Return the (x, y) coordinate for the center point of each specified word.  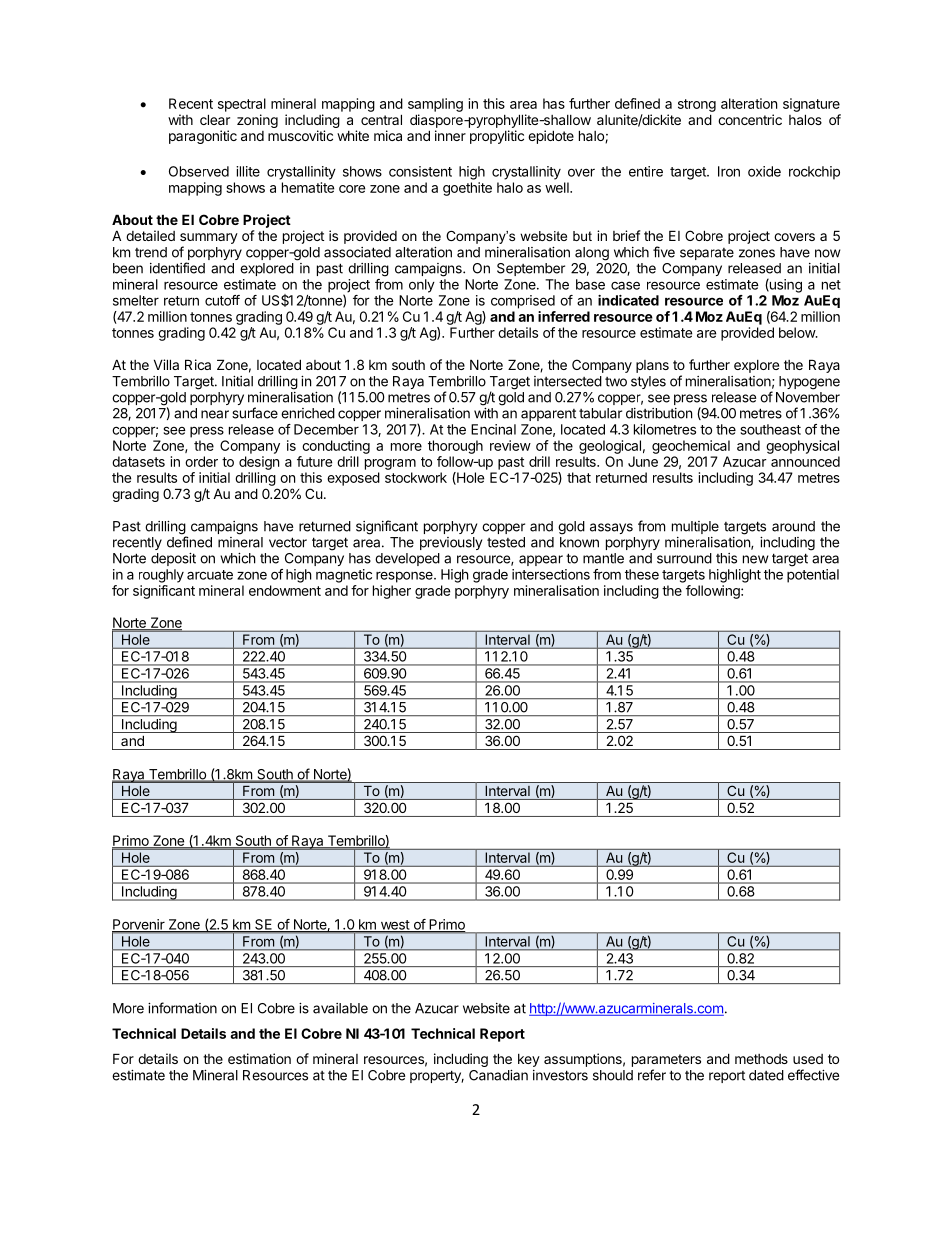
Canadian (498, 1075)
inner (450, 135)
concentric (750, 119)
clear (215, 119)
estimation (259, 1058)
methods (761, 1059)
